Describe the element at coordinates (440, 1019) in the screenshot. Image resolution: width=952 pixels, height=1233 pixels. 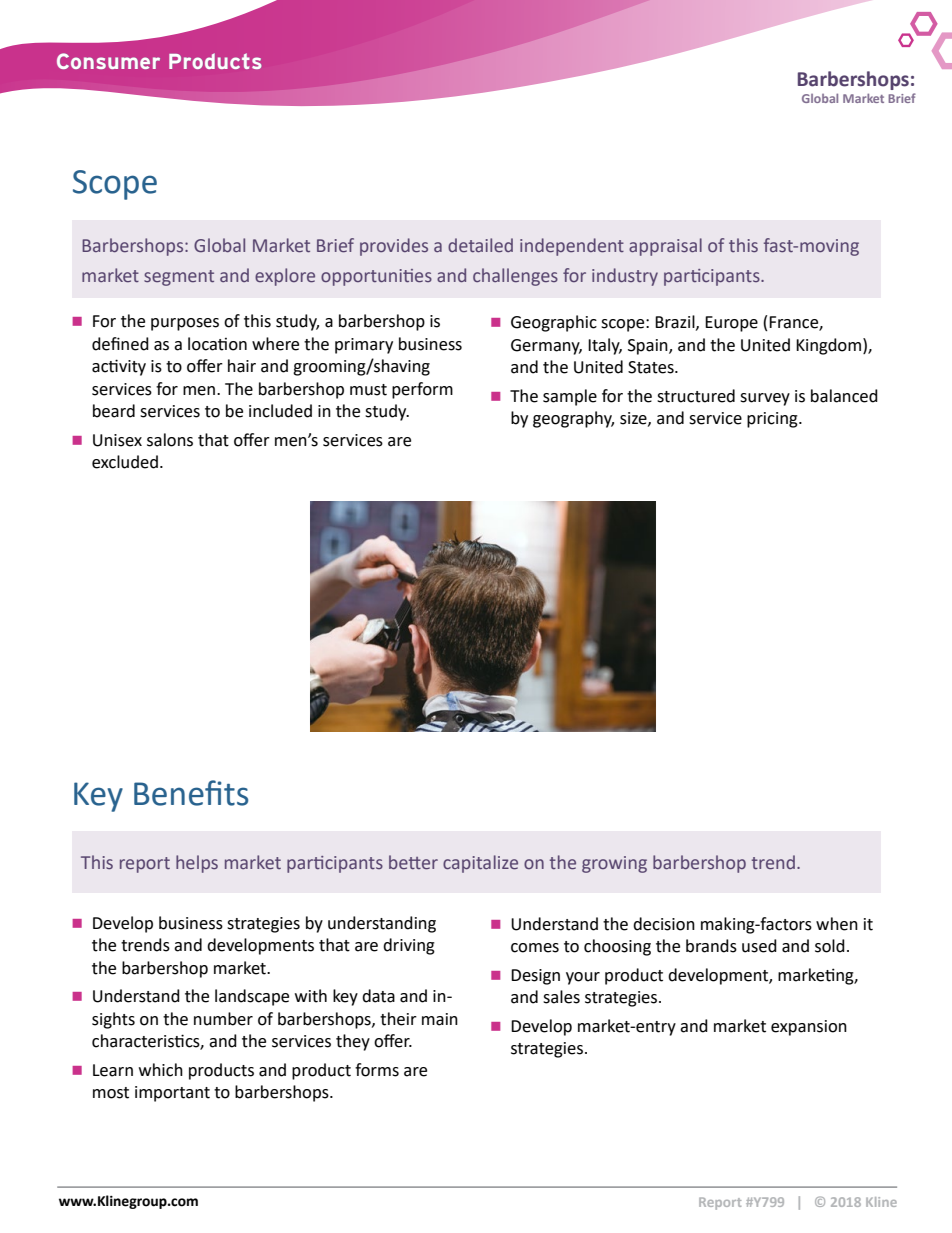
I see `main` at that location.
